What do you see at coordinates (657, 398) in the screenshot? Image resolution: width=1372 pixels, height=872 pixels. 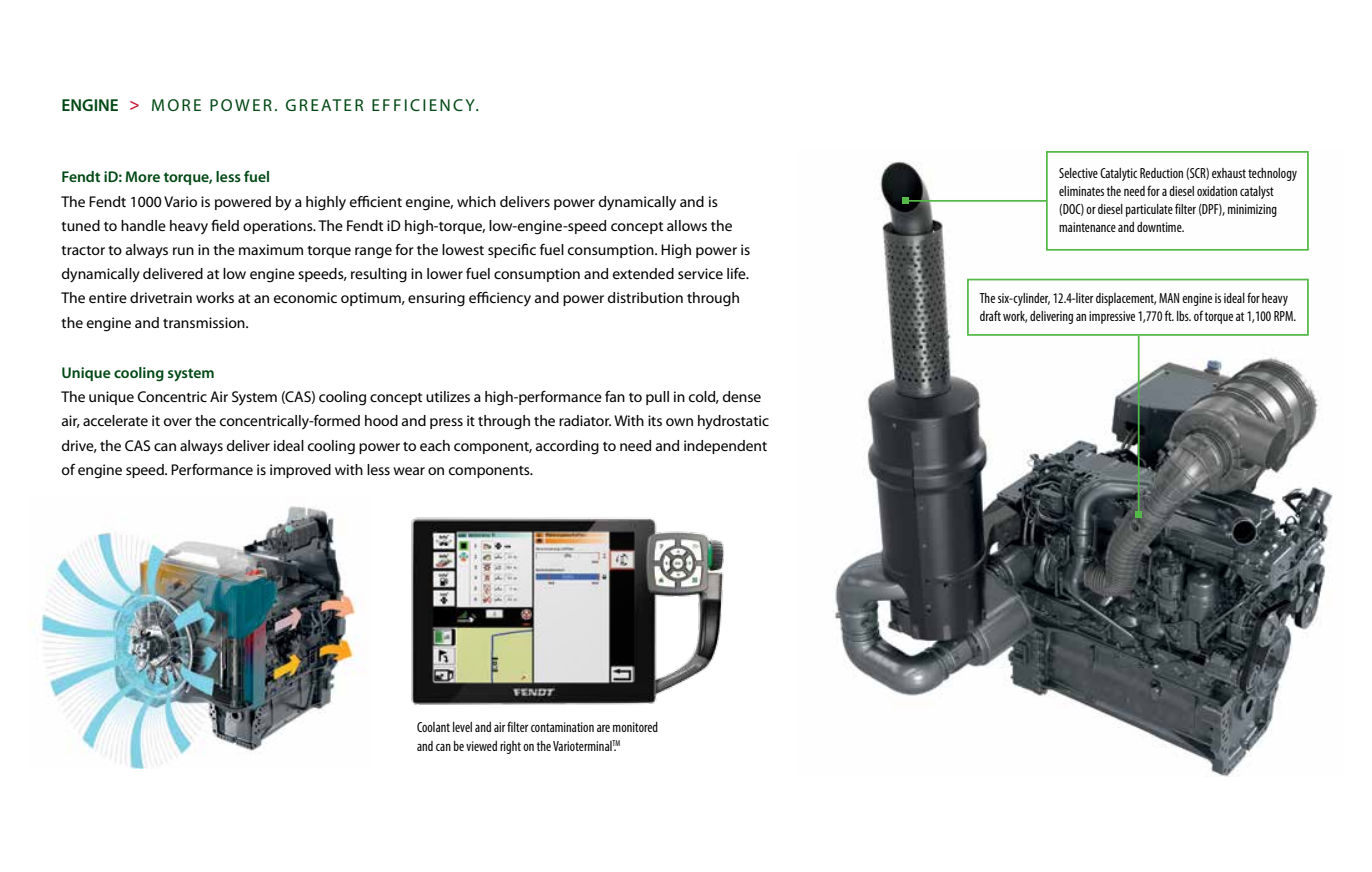 I see `pull` at bounding box center [657, 398].
